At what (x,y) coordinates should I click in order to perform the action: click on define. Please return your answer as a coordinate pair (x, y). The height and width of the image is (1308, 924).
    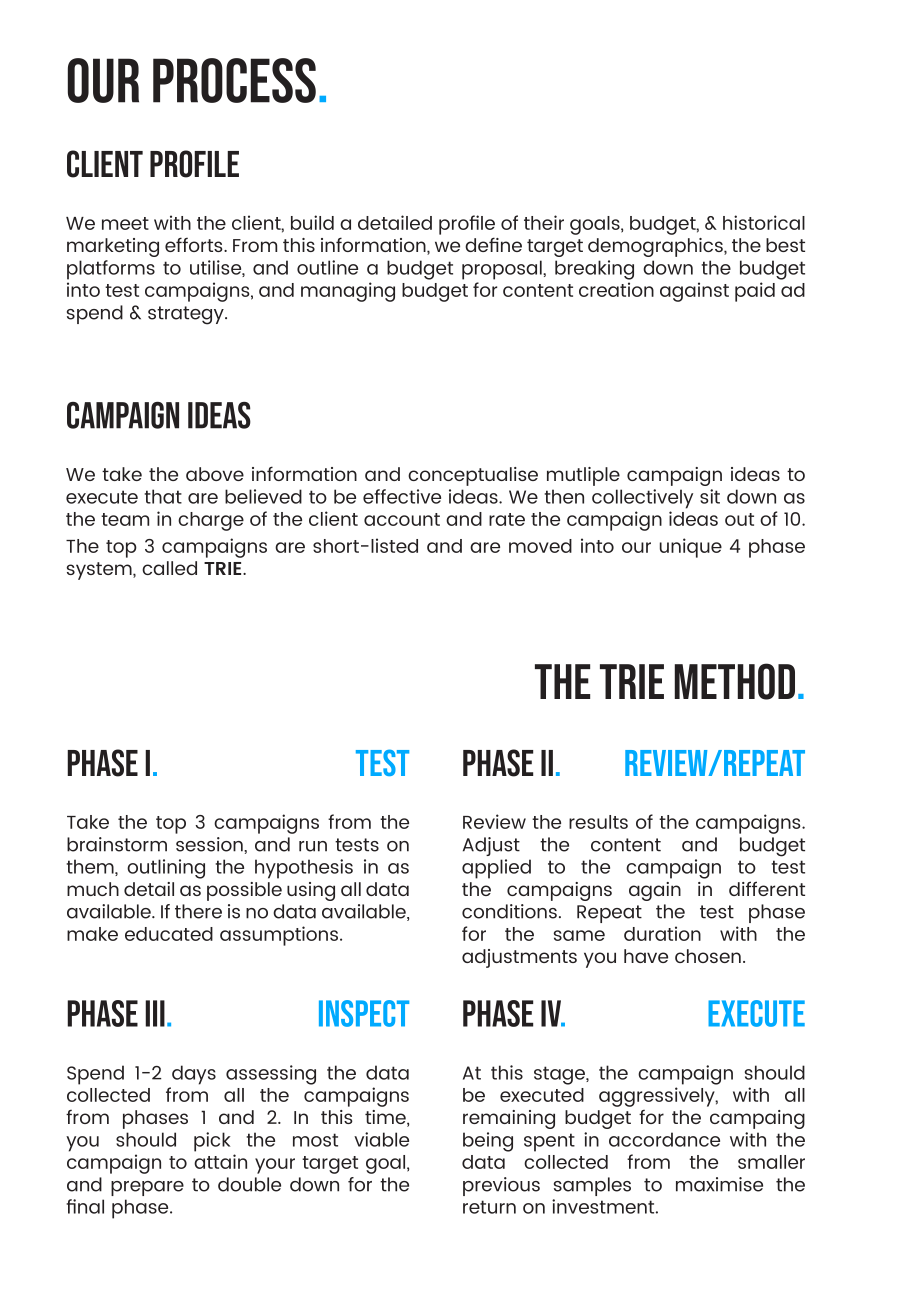
    Looking at the image, I should click on (493, 244).
